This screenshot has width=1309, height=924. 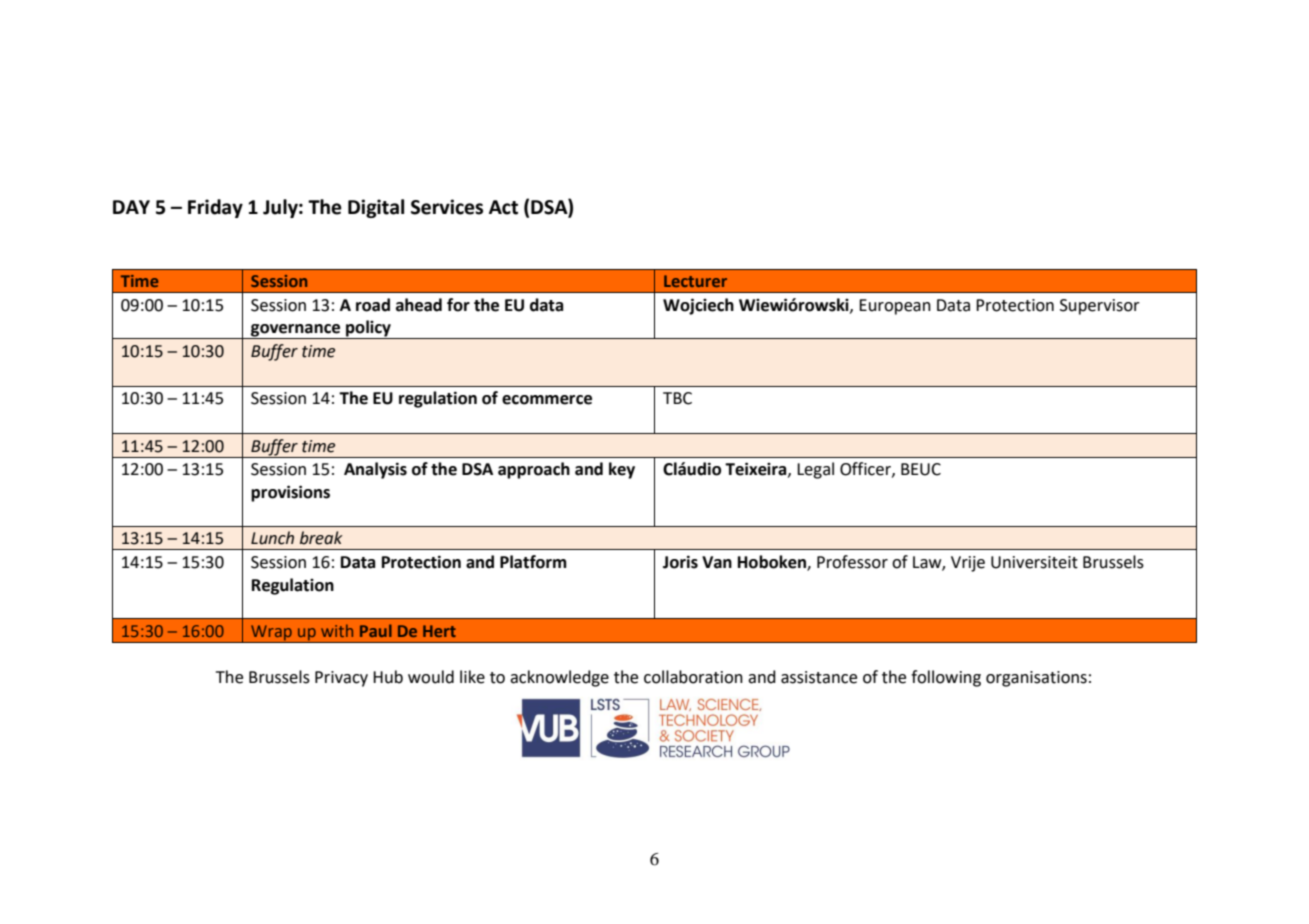 What do you see at coordinates (1034, 562) in the screenshot?
I see `Universiteit` at bounding box center [1034, 562].
